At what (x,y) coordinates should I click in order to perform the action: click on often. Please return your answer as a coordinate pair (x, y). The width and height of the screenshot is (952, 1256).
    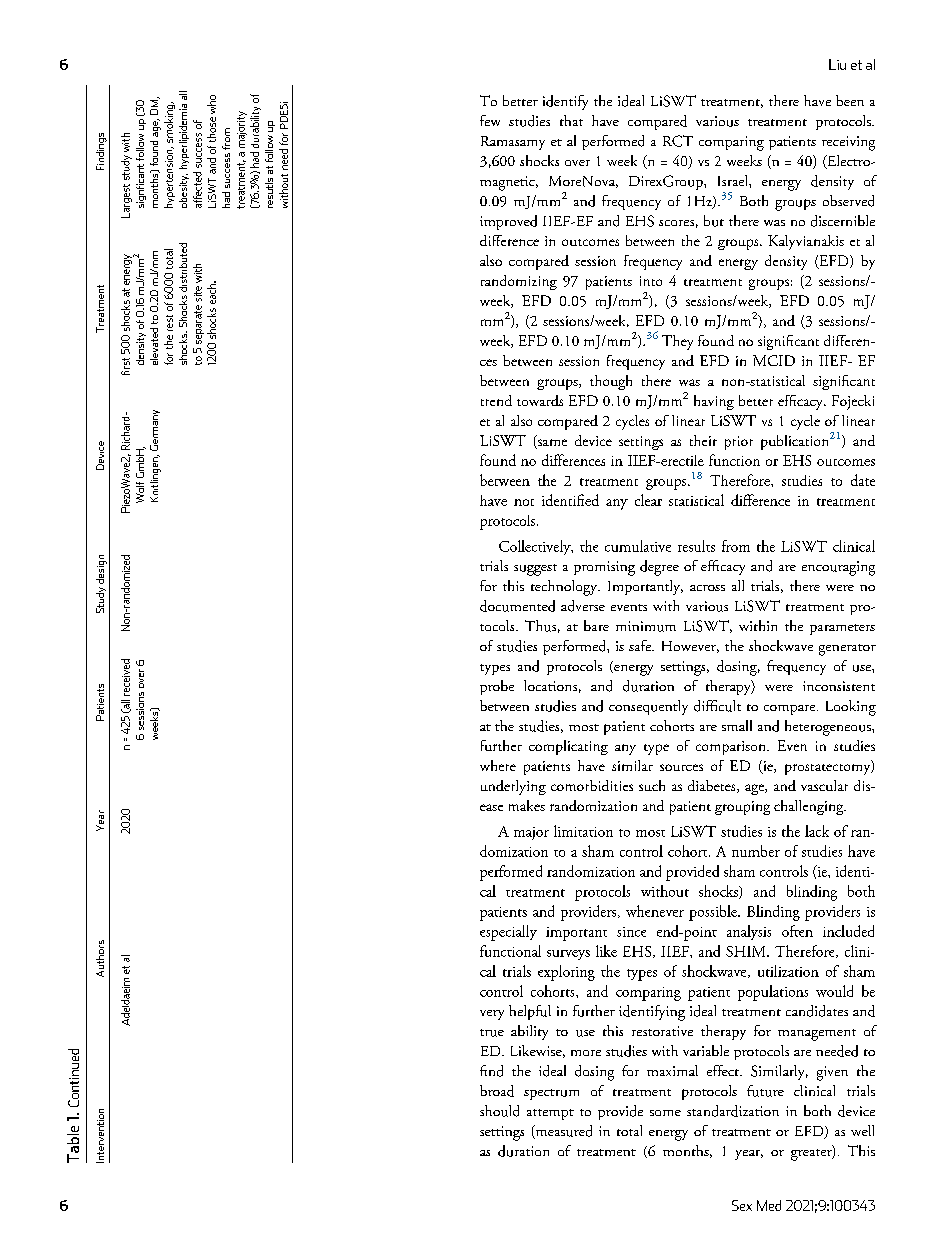
    Looking at the image, I should click on (797, 931).
